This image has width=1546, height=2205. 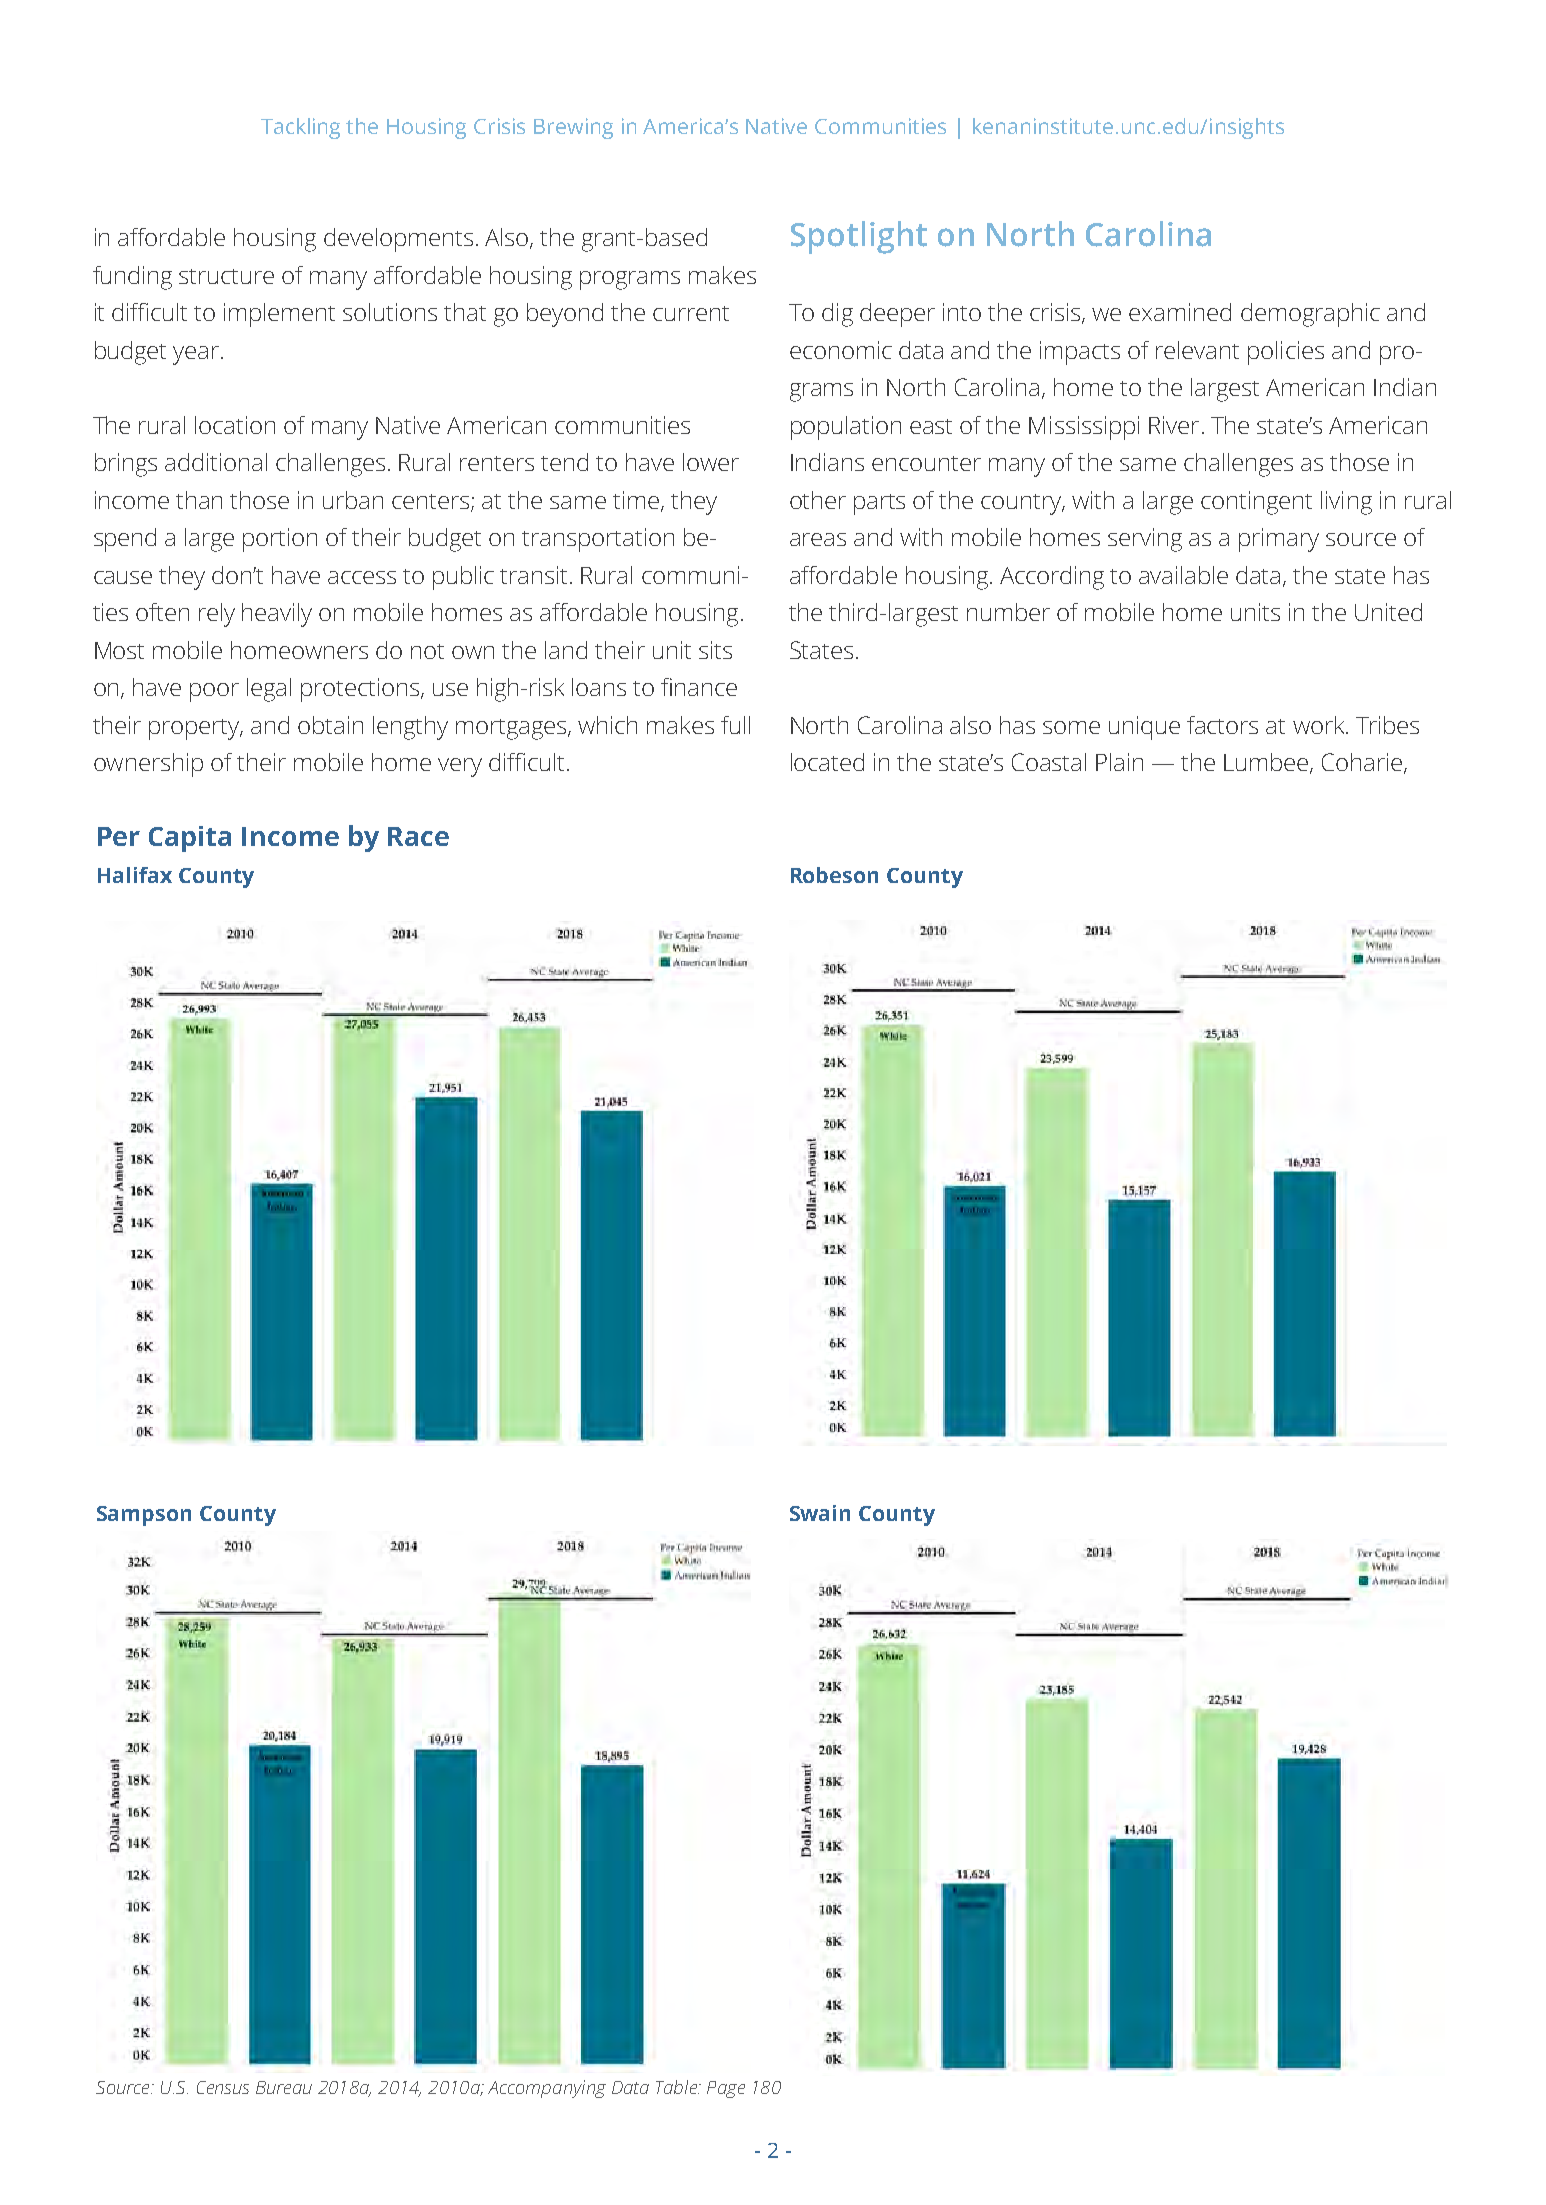 What do you see at coordinates (300, 128) in the image?
I see `Tackling` at bounding box center [300, 128].
